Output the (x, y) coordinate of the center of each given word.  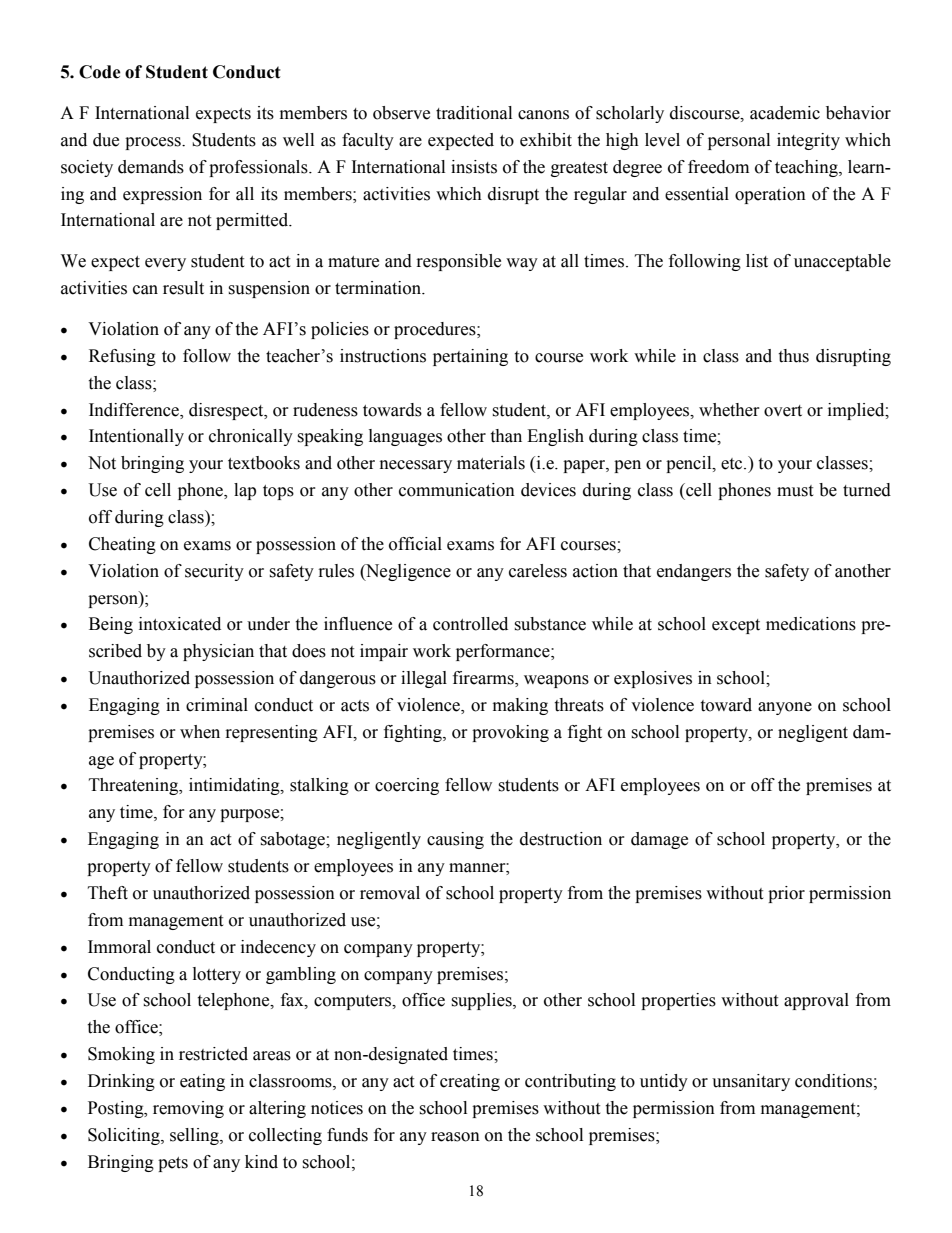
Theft (108, 893)
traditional (474, 113)
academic (785, 113)
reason (455, 1137)
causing (455, 840)
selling (195, 1136)
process (154, 143)
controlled (470, 624)
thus (793, 356)
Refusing (122, 357)
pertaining (470, 357)
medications (811, 624)
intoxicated (180, 624)
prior (786, 894)
